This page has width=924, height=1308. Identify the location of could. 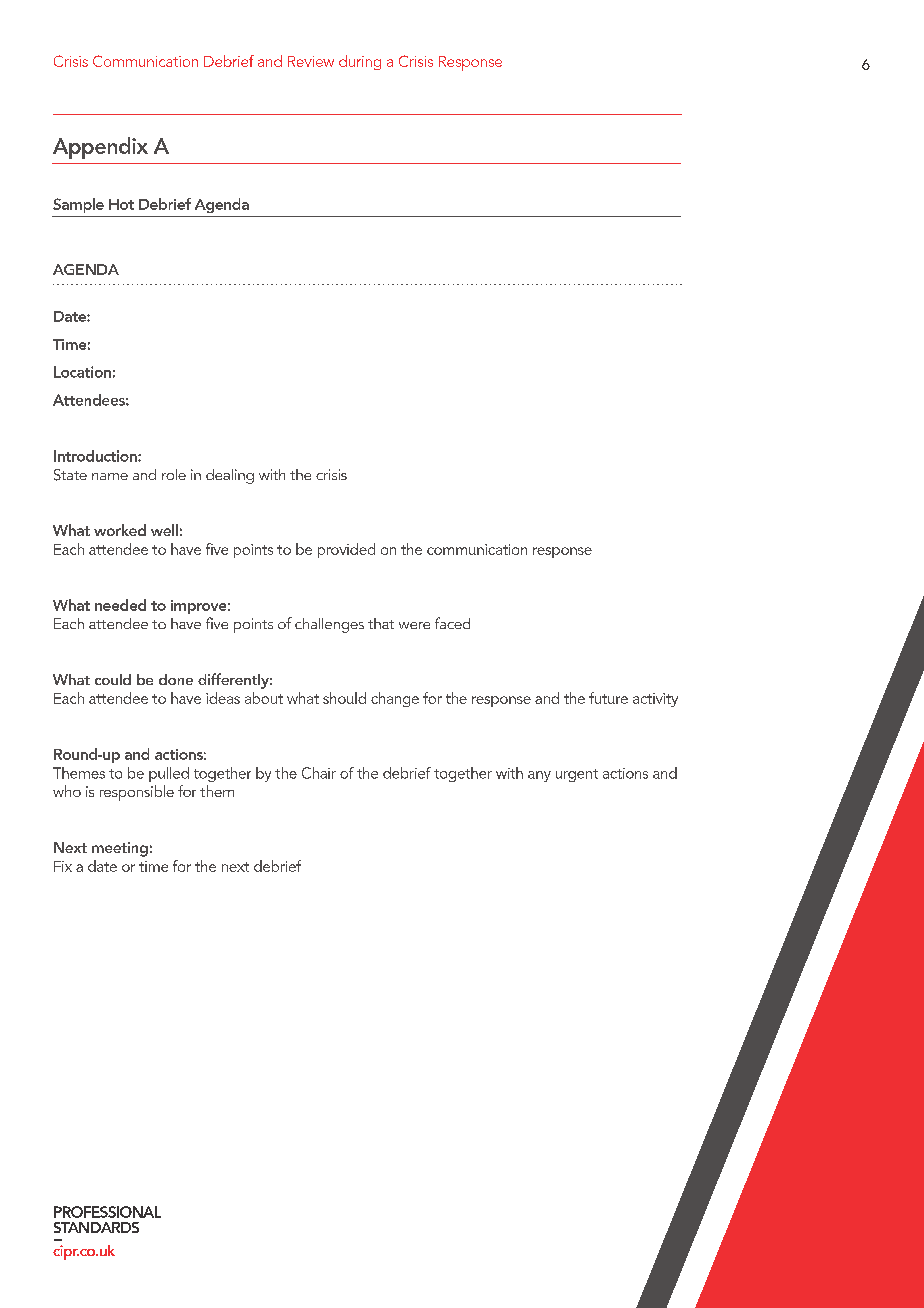
(113, 679).
